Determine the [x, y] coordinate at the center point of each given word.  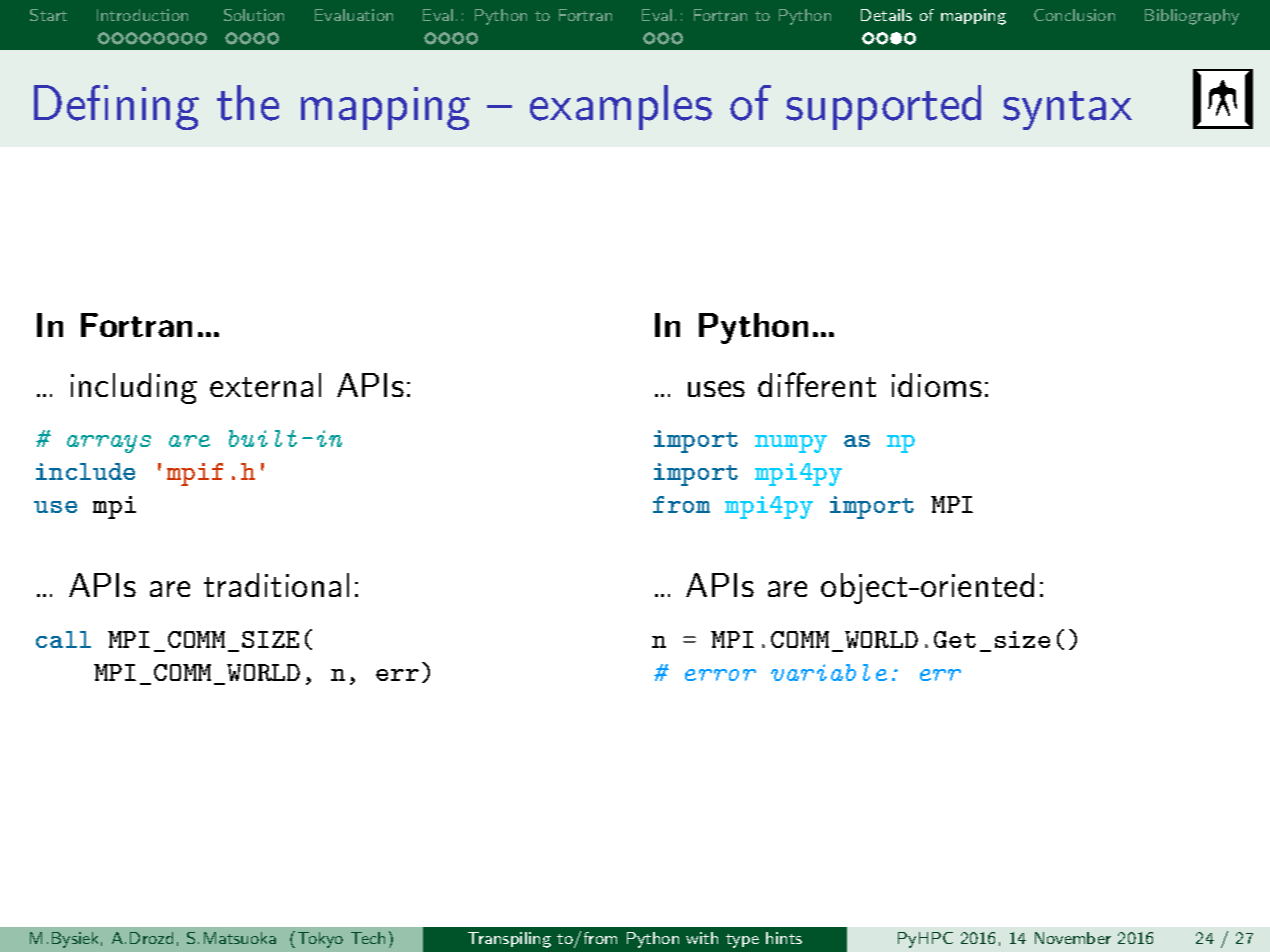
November [1073, 938]
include [85, 471]
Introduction [142, 15]
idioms [937, 385]
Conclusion [1074, 15]
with [702, 938]
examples [621, 107]
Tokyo [320, 940]
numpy [791, 444]
